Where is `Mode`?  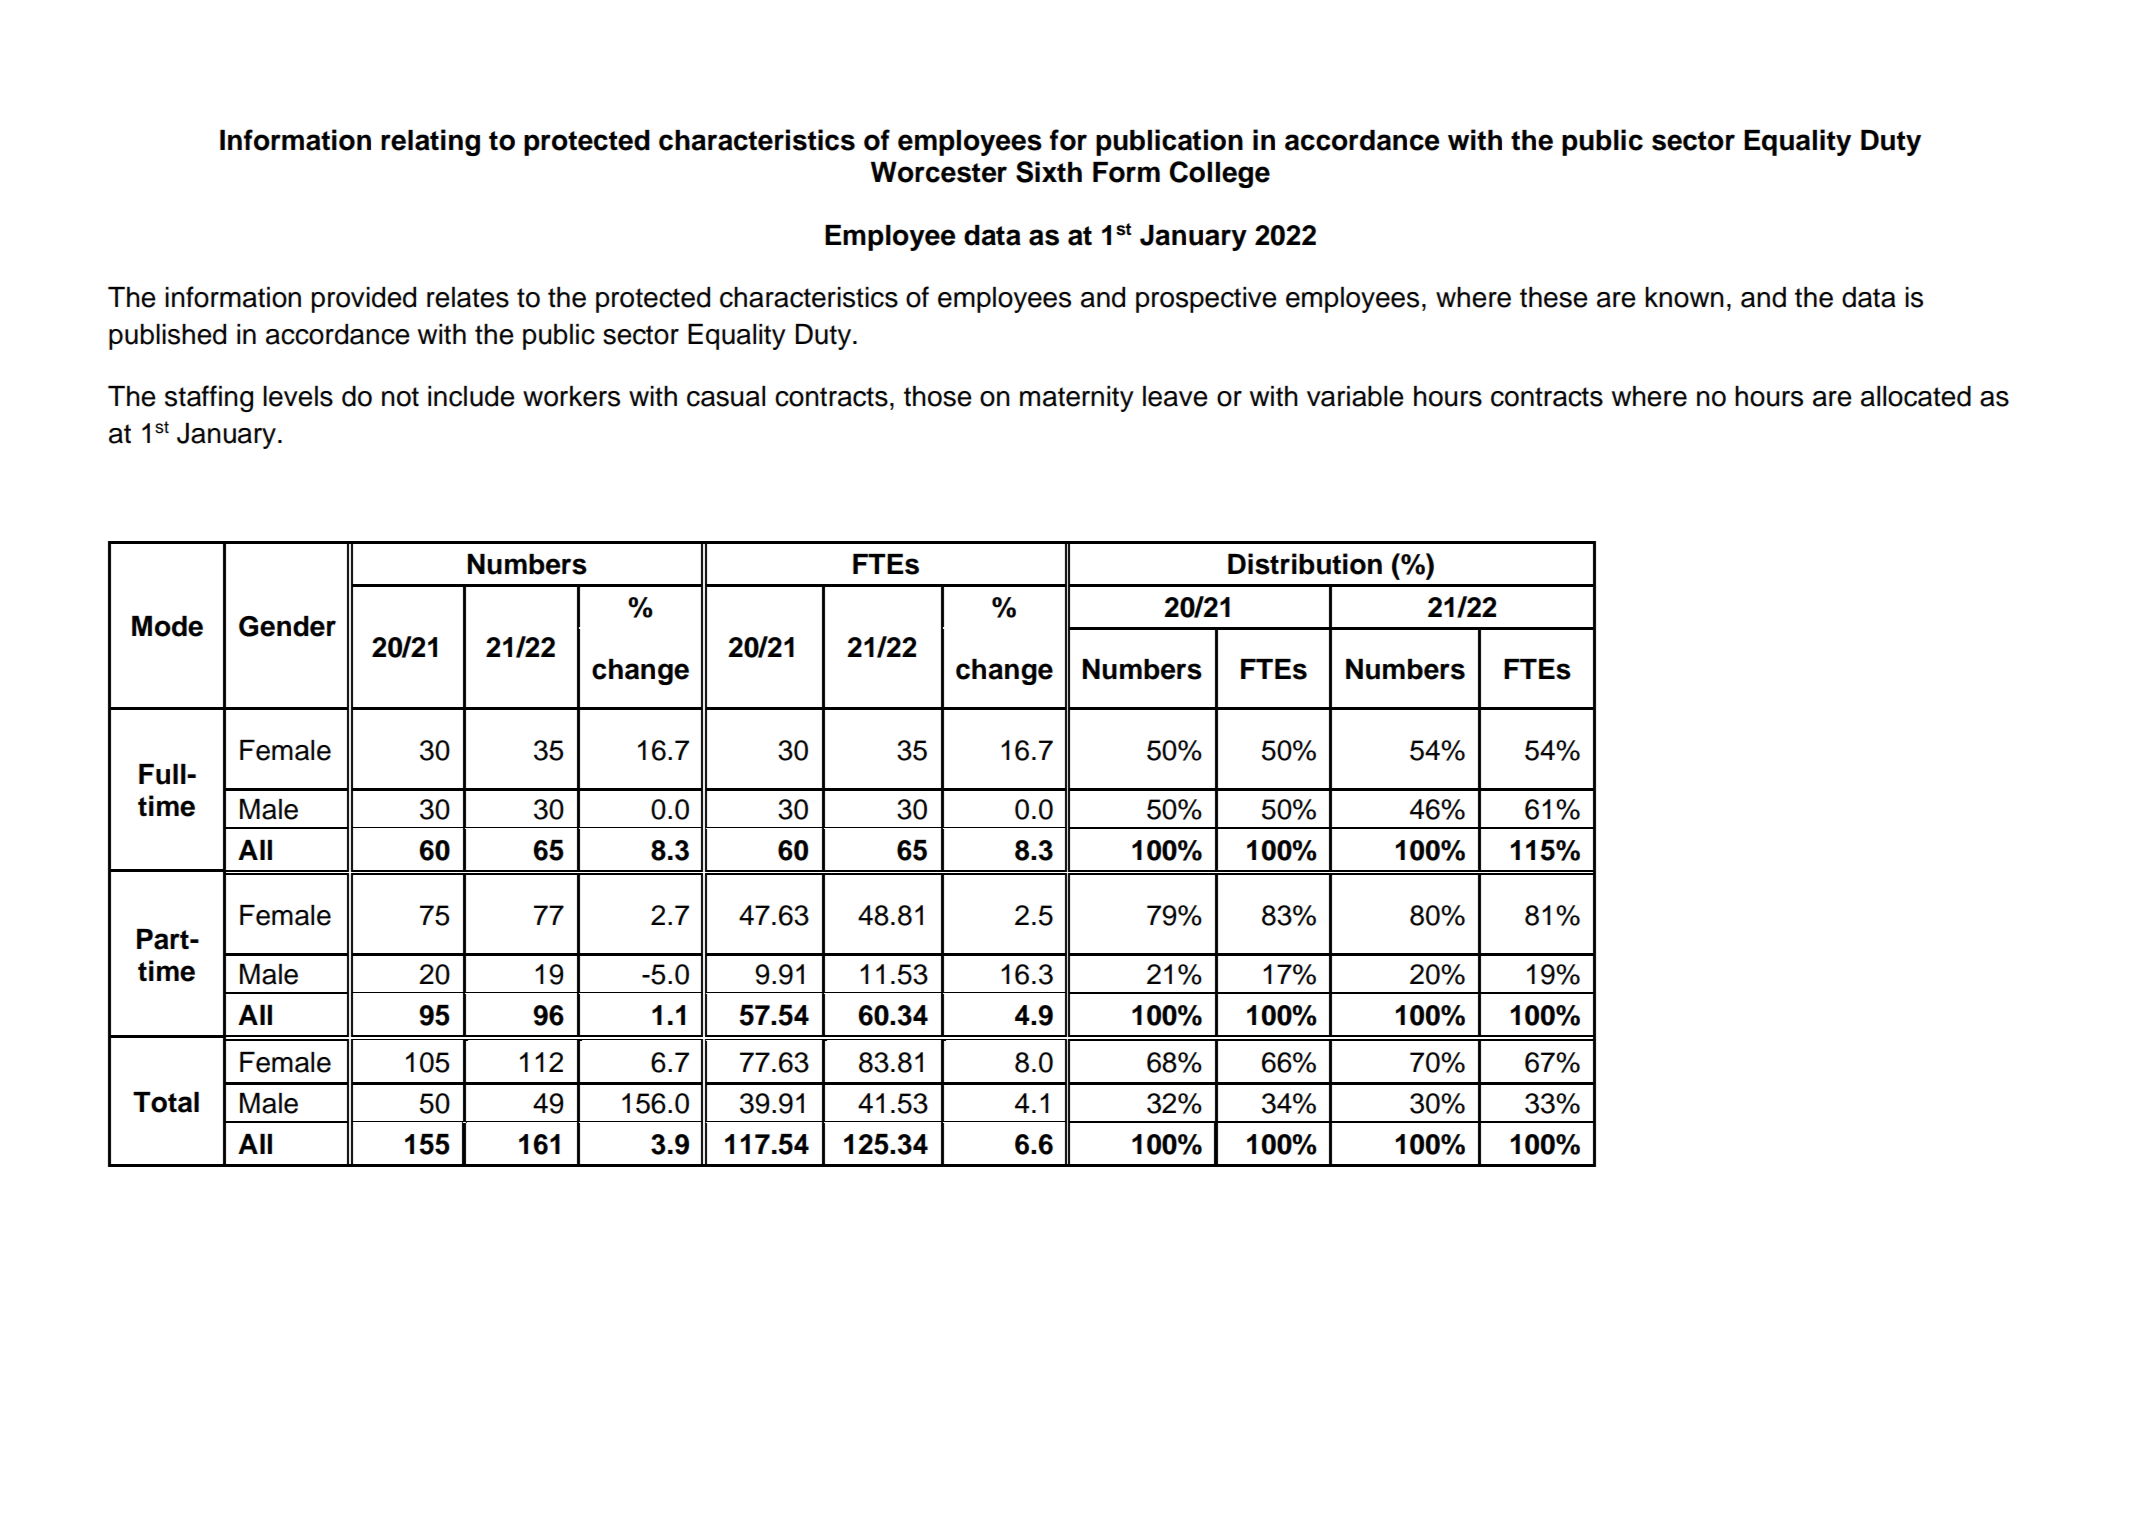
Mode is located at coordinates (167, 626).
